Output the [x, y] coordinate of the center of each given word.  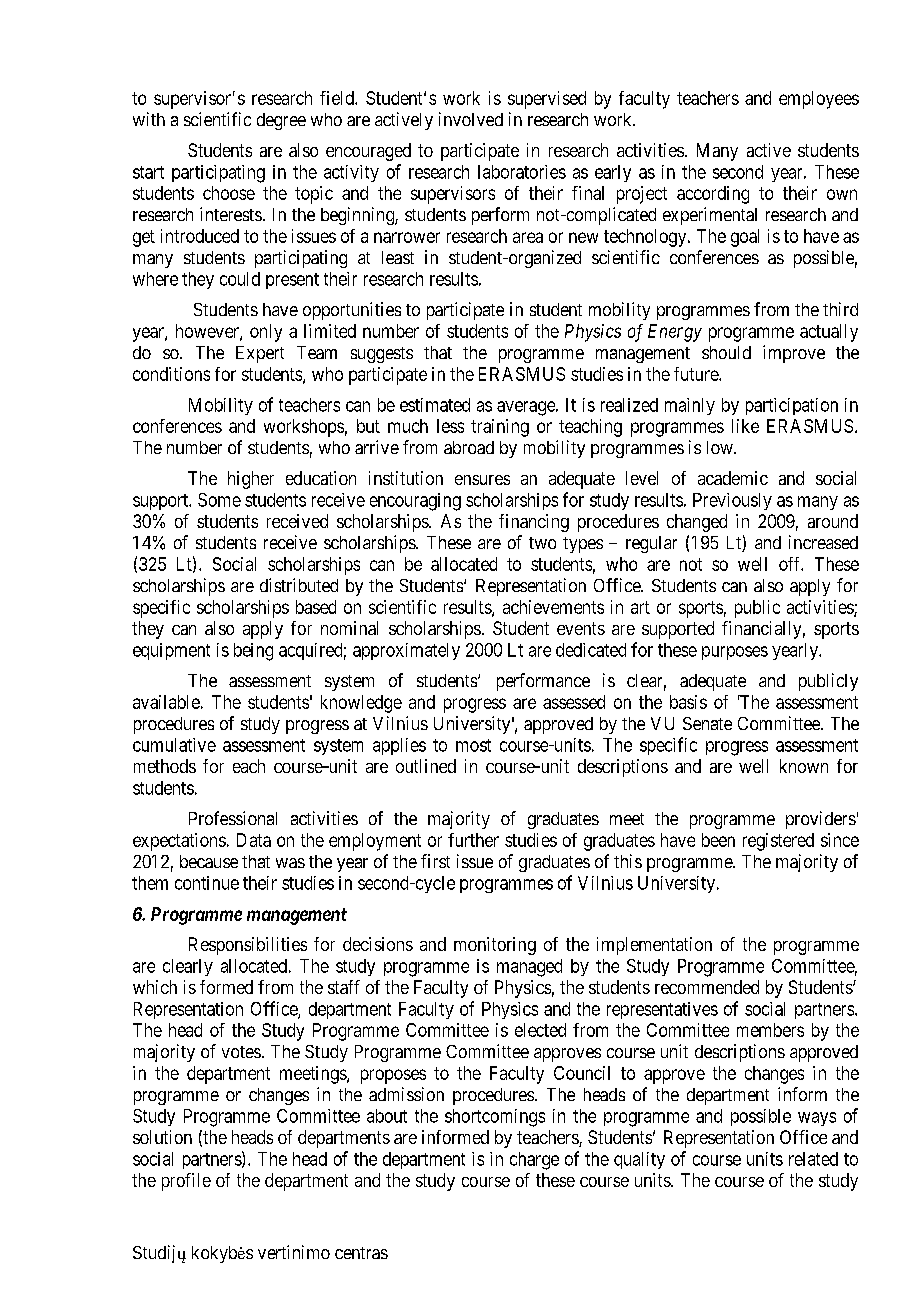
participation [792, 406]
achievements [553, 607]
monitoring [495, 946]
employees [819, 100]
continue [207, 883]
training [500, 428]
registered [778, 842]
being [253, 652]
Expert [260, 354]
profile [186, 1182]
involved [471, 119]
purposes [735, 653]
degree [281, 121]
